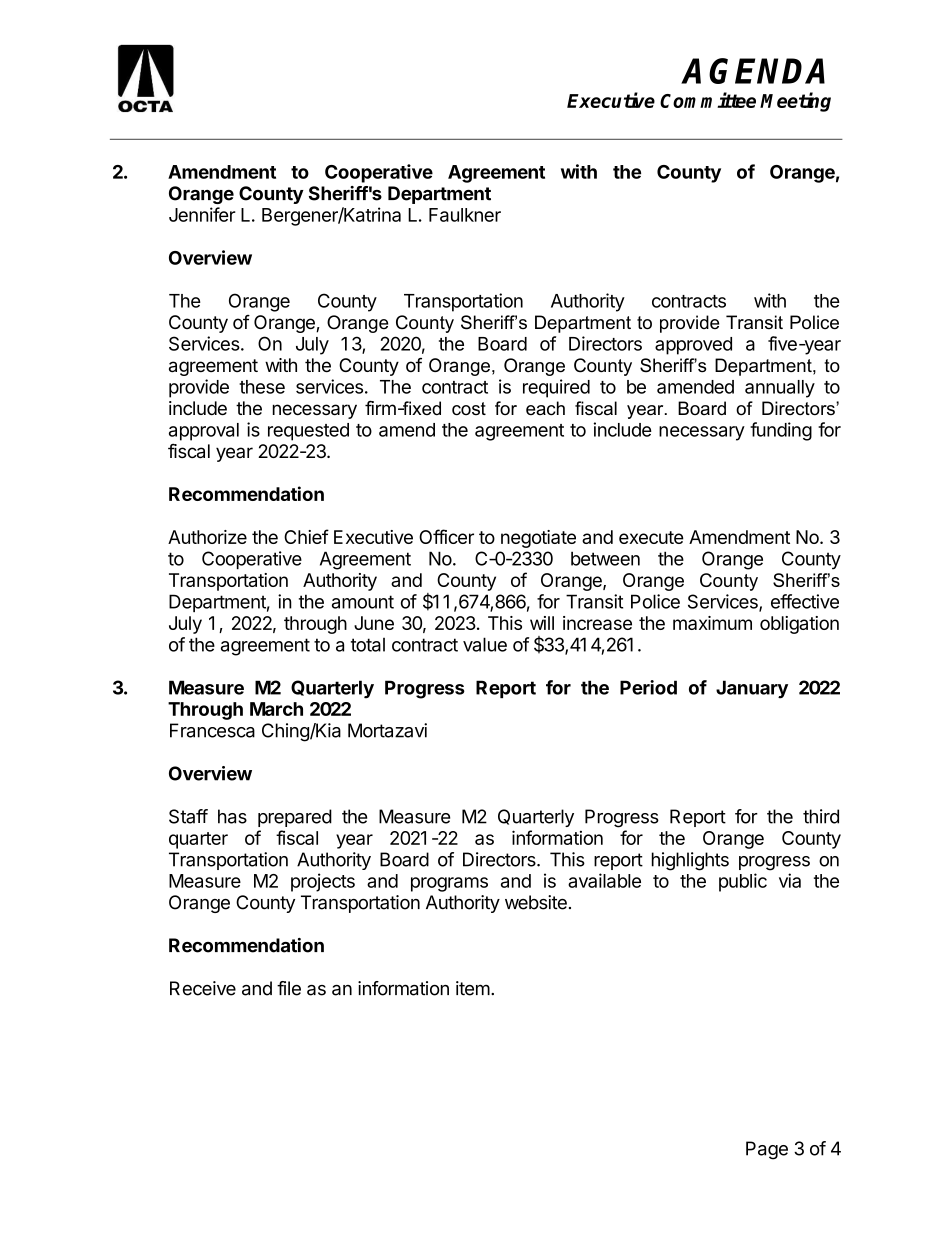  I want to click on Committee, so click(708, 100).
